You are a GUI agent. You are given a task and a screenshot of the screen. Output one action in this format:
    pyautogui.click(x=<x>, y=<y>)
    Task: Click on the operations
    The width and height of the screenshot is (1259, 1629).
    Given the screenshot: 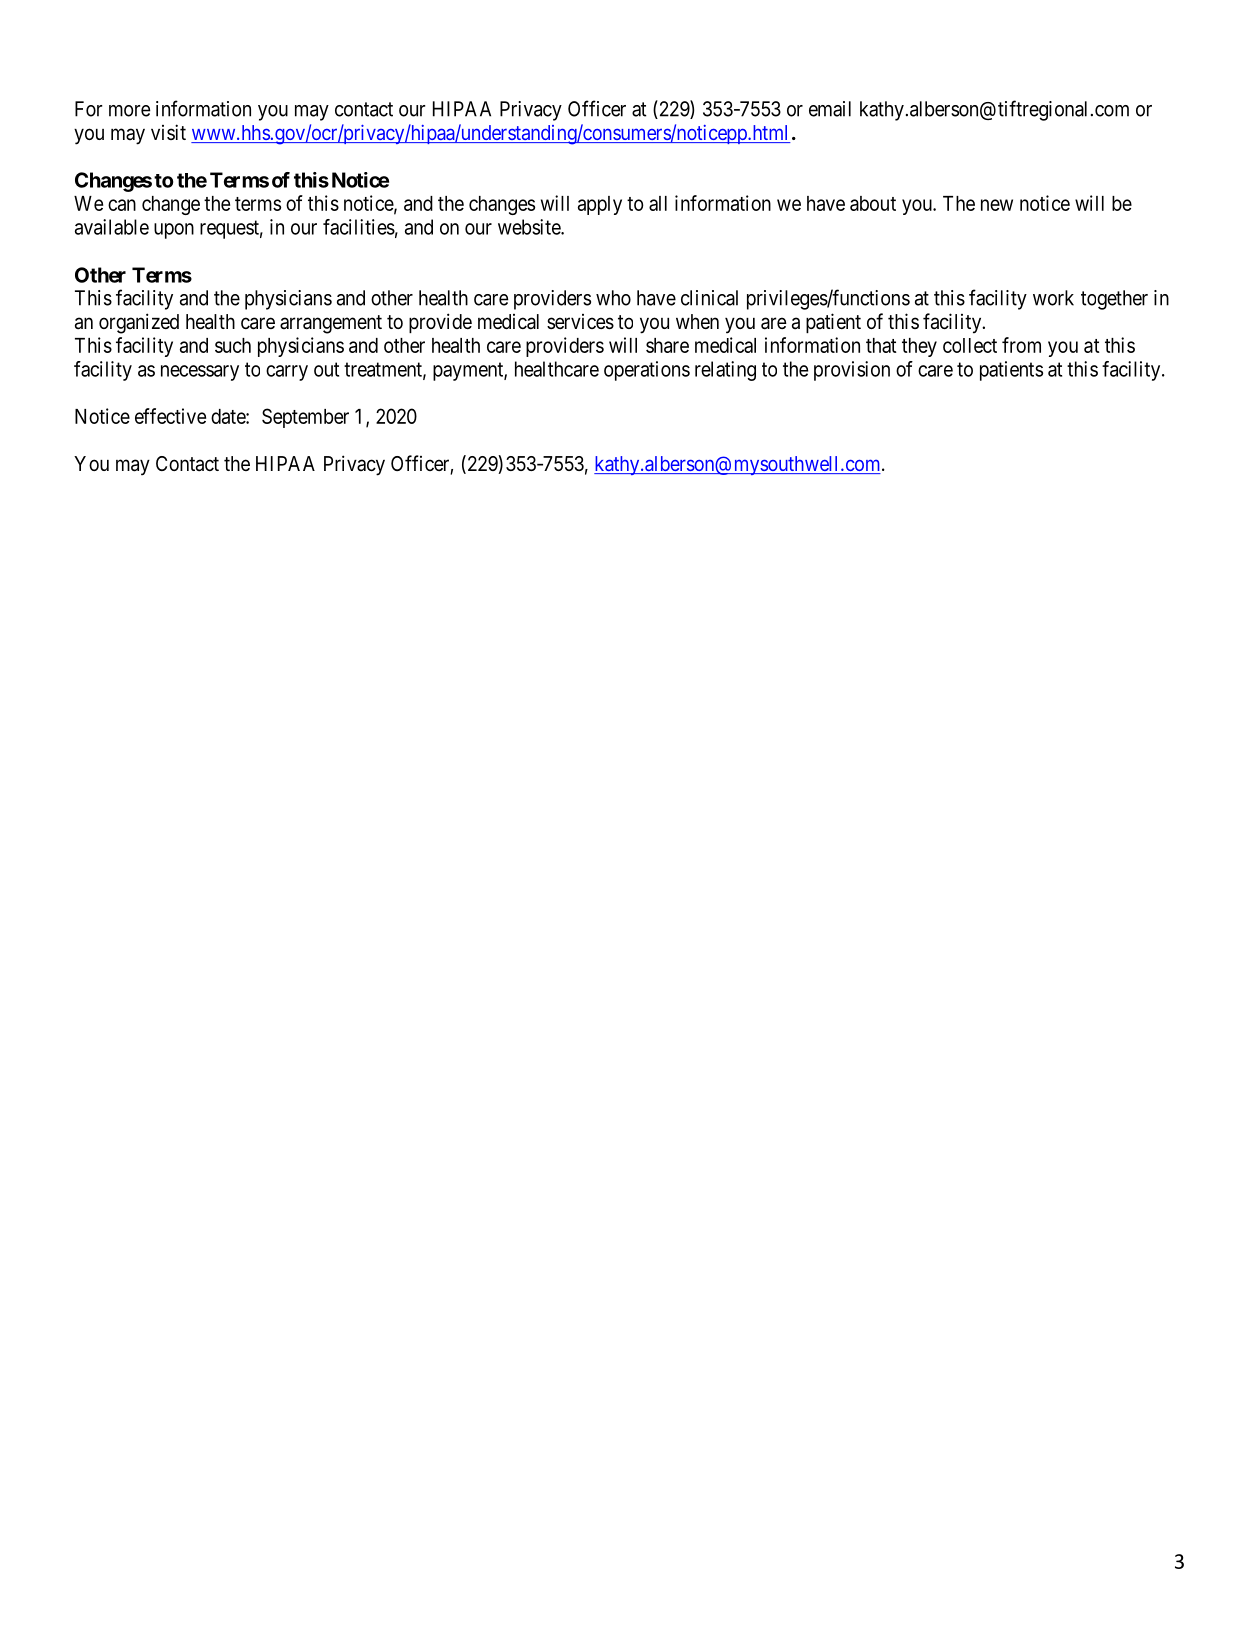 What is the action you would take?
    pyautogui.click(x=647, y=371)
